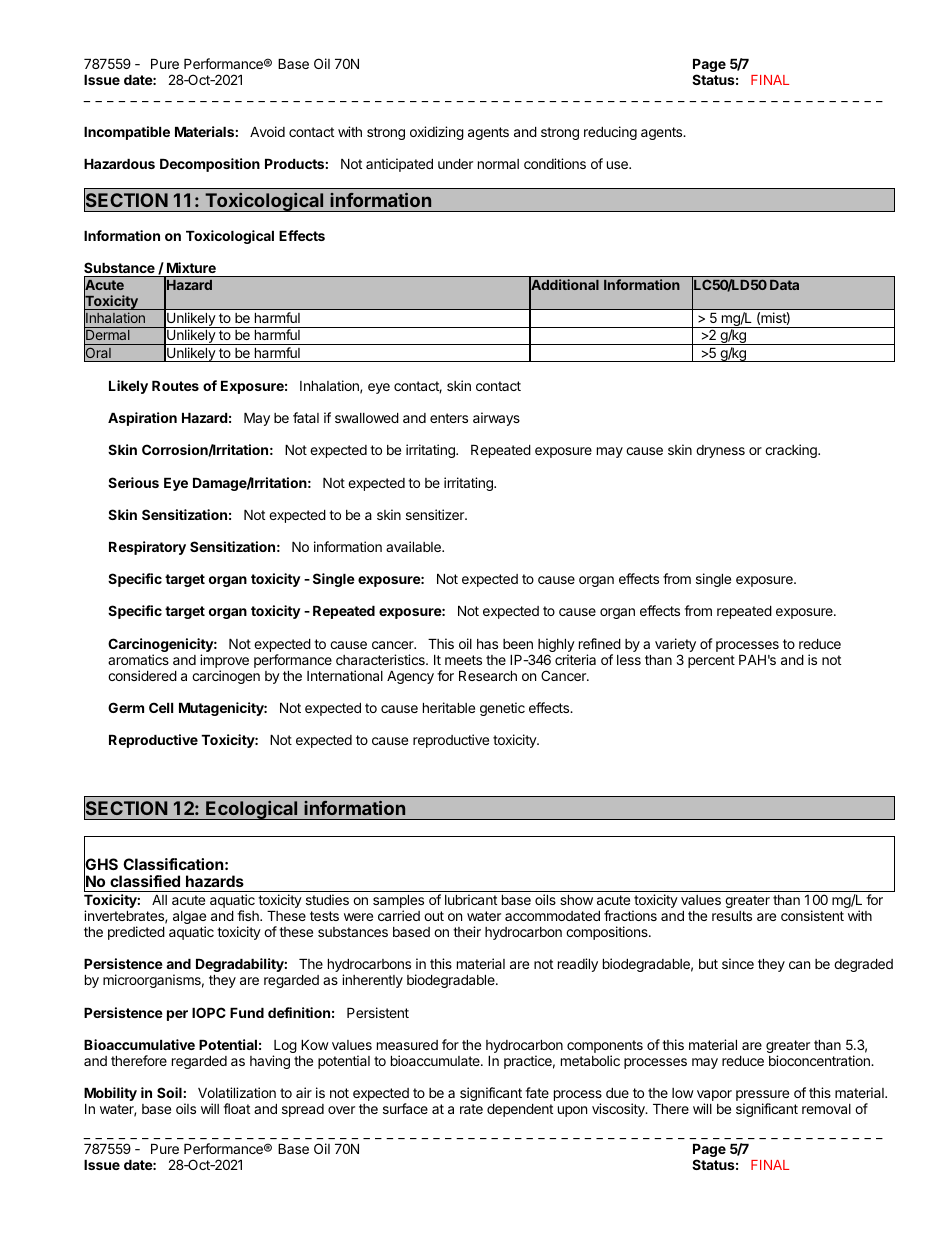 This document has height=1233, width=952. Describe the element at coordinates (252, 810) in the document. I see `Ecological` at that location.
